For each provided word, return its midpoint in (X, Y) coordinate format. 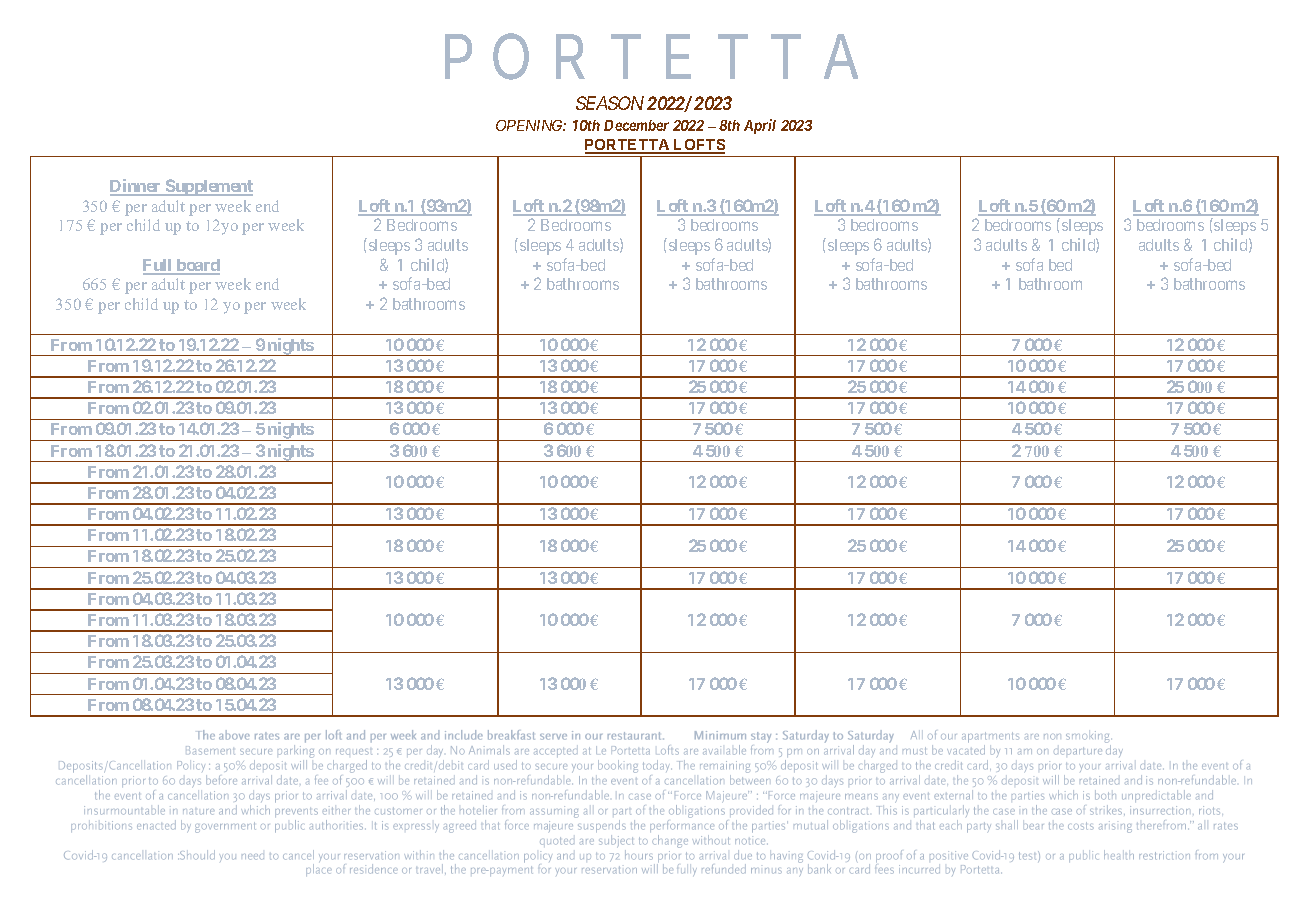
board (197, 266)
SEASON (610, 103)
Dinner (137, 187)
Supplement (208, 187)
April (760, 126)
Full (158, 266)
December (636, 125)
